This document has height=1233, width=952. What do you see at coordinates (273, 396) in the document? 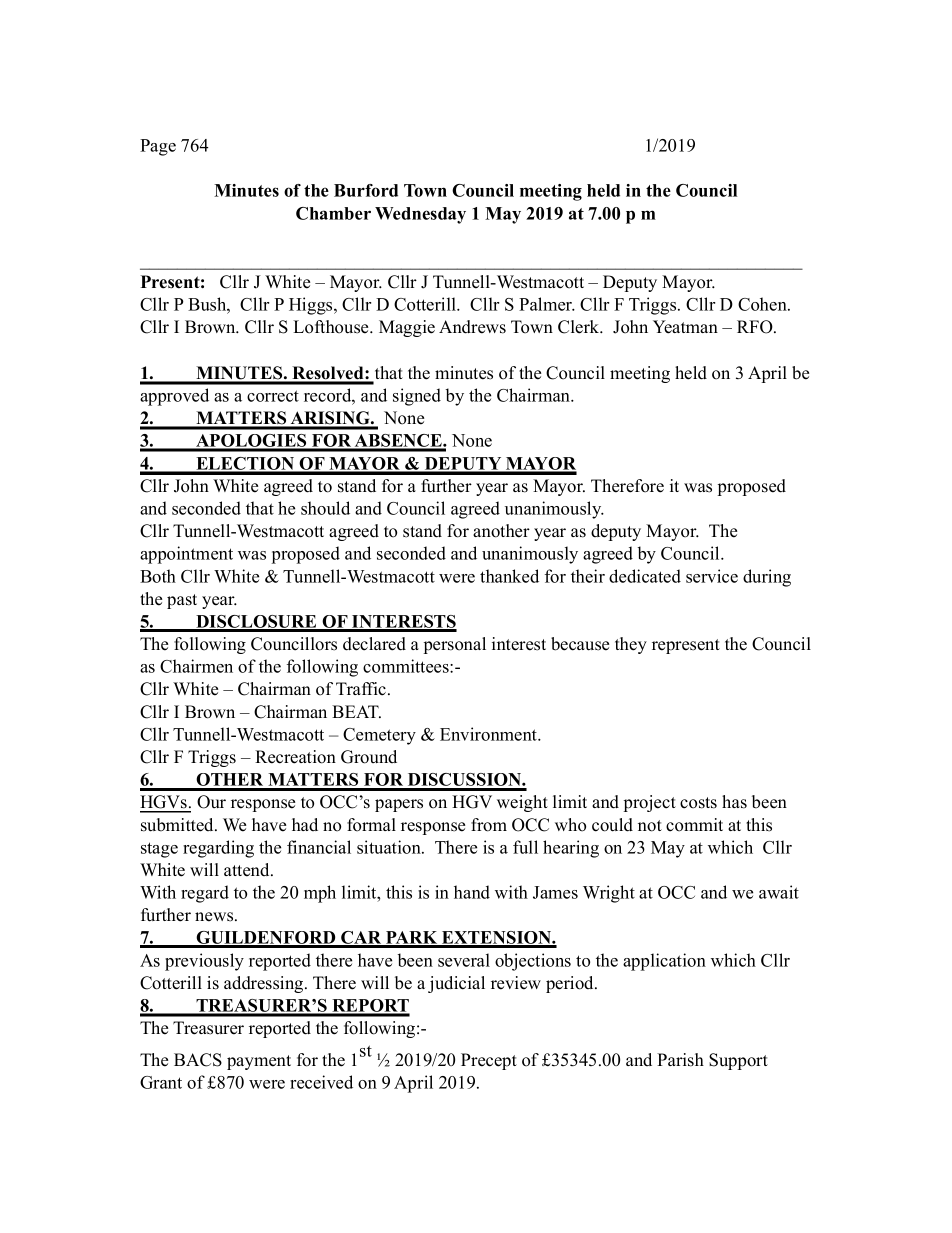
I see `correct` at bounding box center [273, 396].
